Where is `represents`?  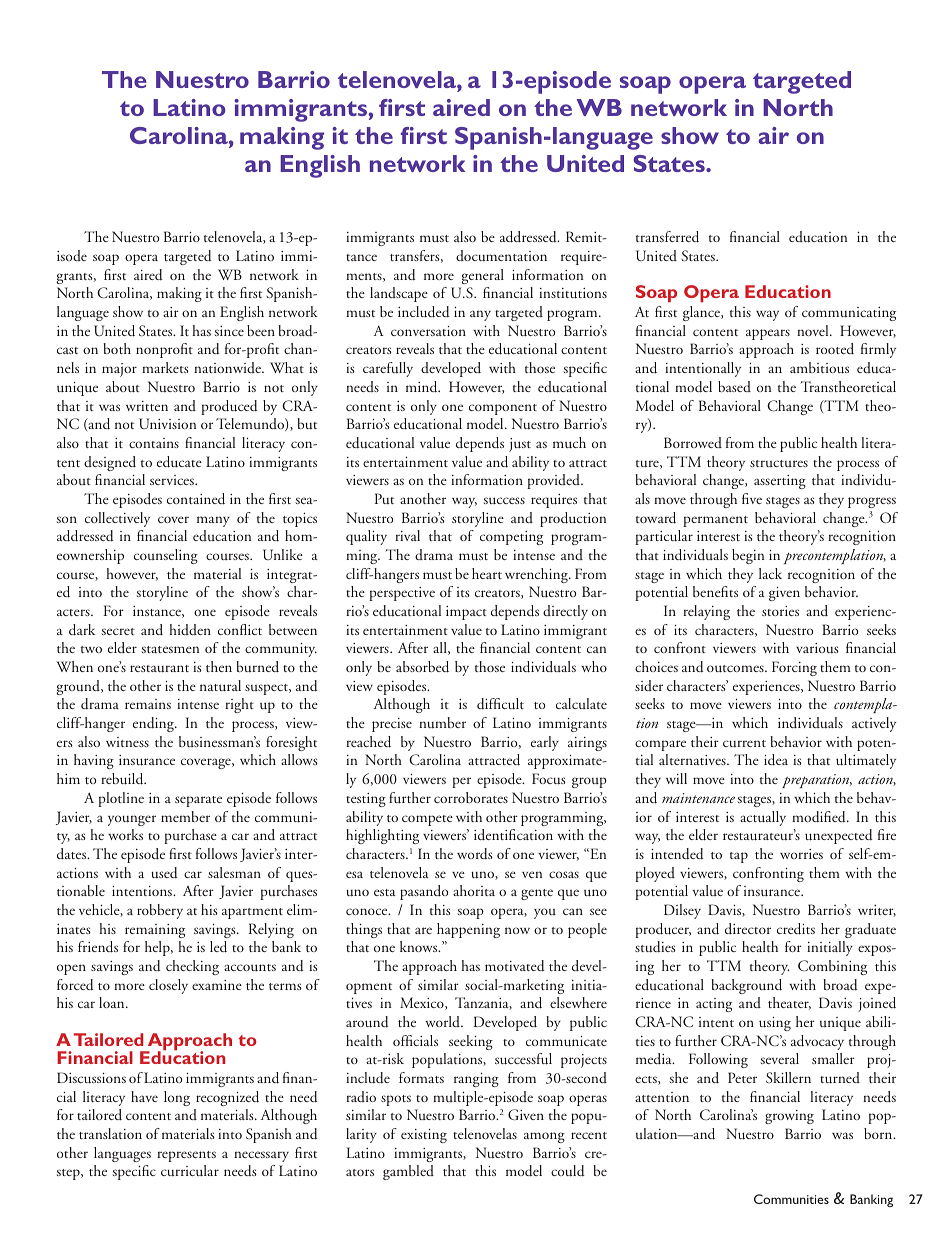
represents is located at coordinates (186, 1156).
